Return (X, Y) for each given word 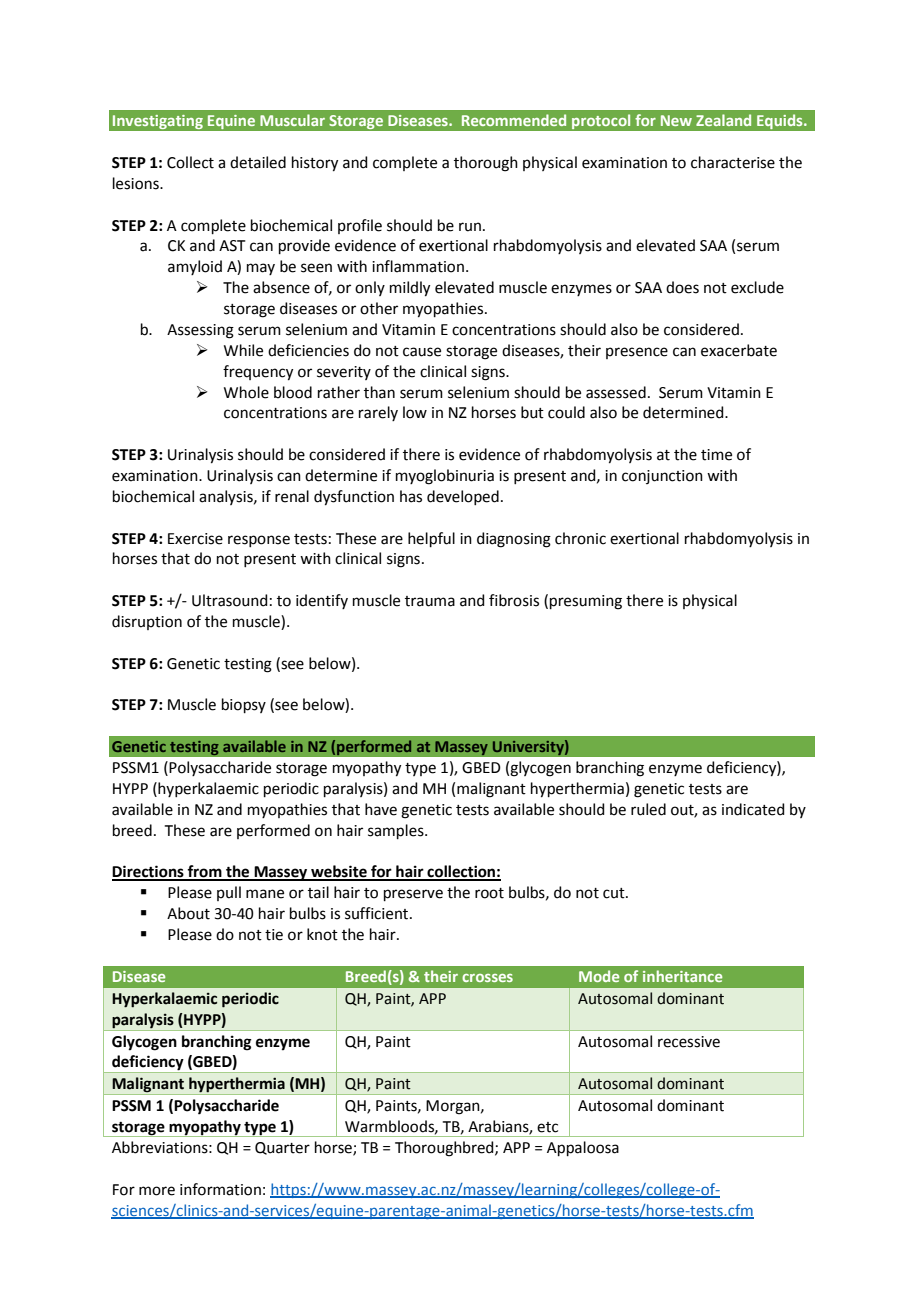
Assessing (200, 331)
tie (274, 935)
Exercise (195, 539)
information (220, 1189)
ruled (648, 809)
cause (422, 352)
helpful (431, 539)
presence (637, 353)
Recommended (514, 120)
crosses (487, 978)
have (381, 809)
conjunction (662, 477)
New (676, 120)
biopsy (244, 705)
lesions (137, 183)
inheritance (682, 976)
